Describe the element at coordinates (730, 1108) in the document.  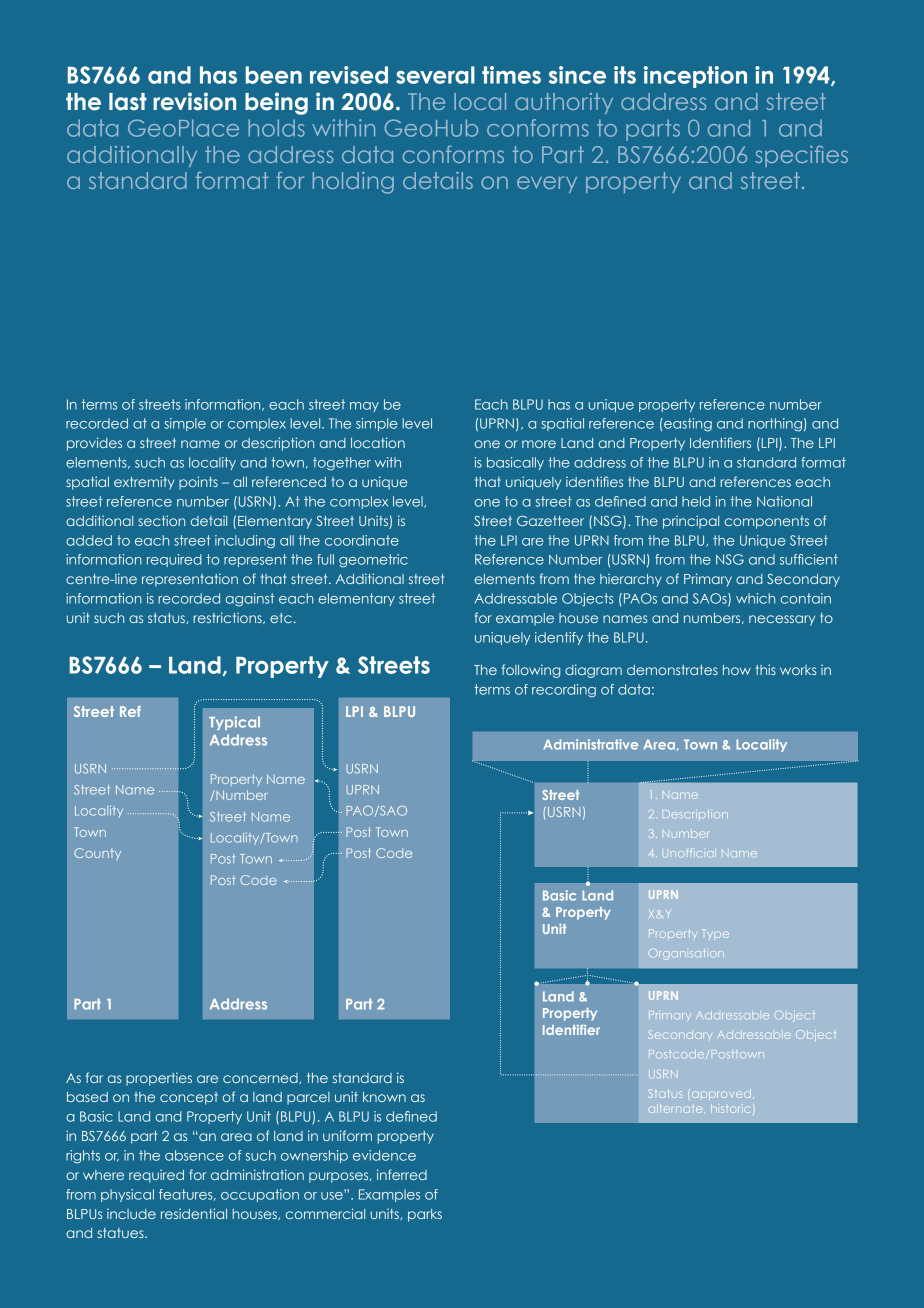
I see `historic` at that location.
